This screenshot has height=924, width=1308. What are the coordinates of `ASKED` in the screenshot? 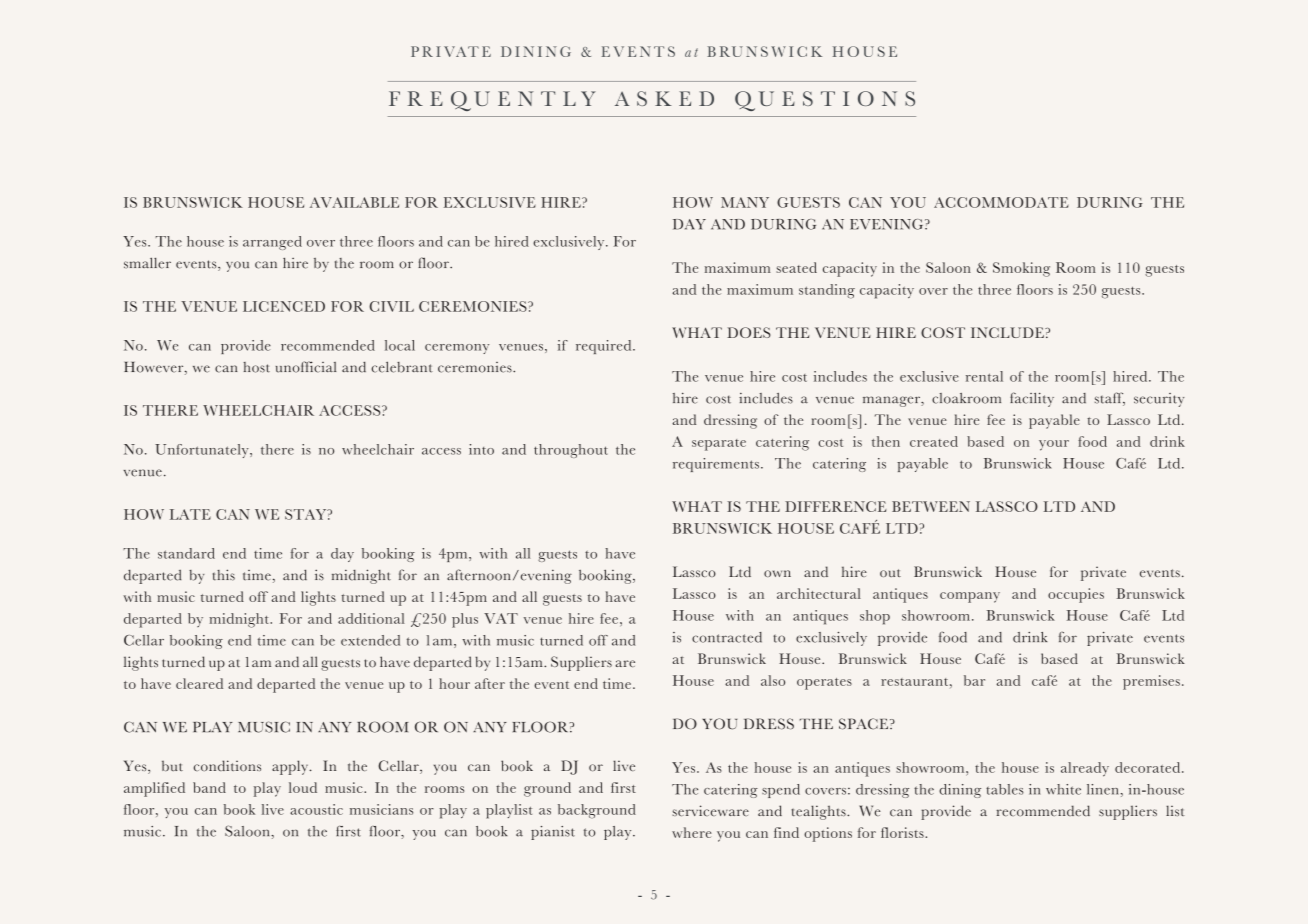 It's located at (664, 98).
